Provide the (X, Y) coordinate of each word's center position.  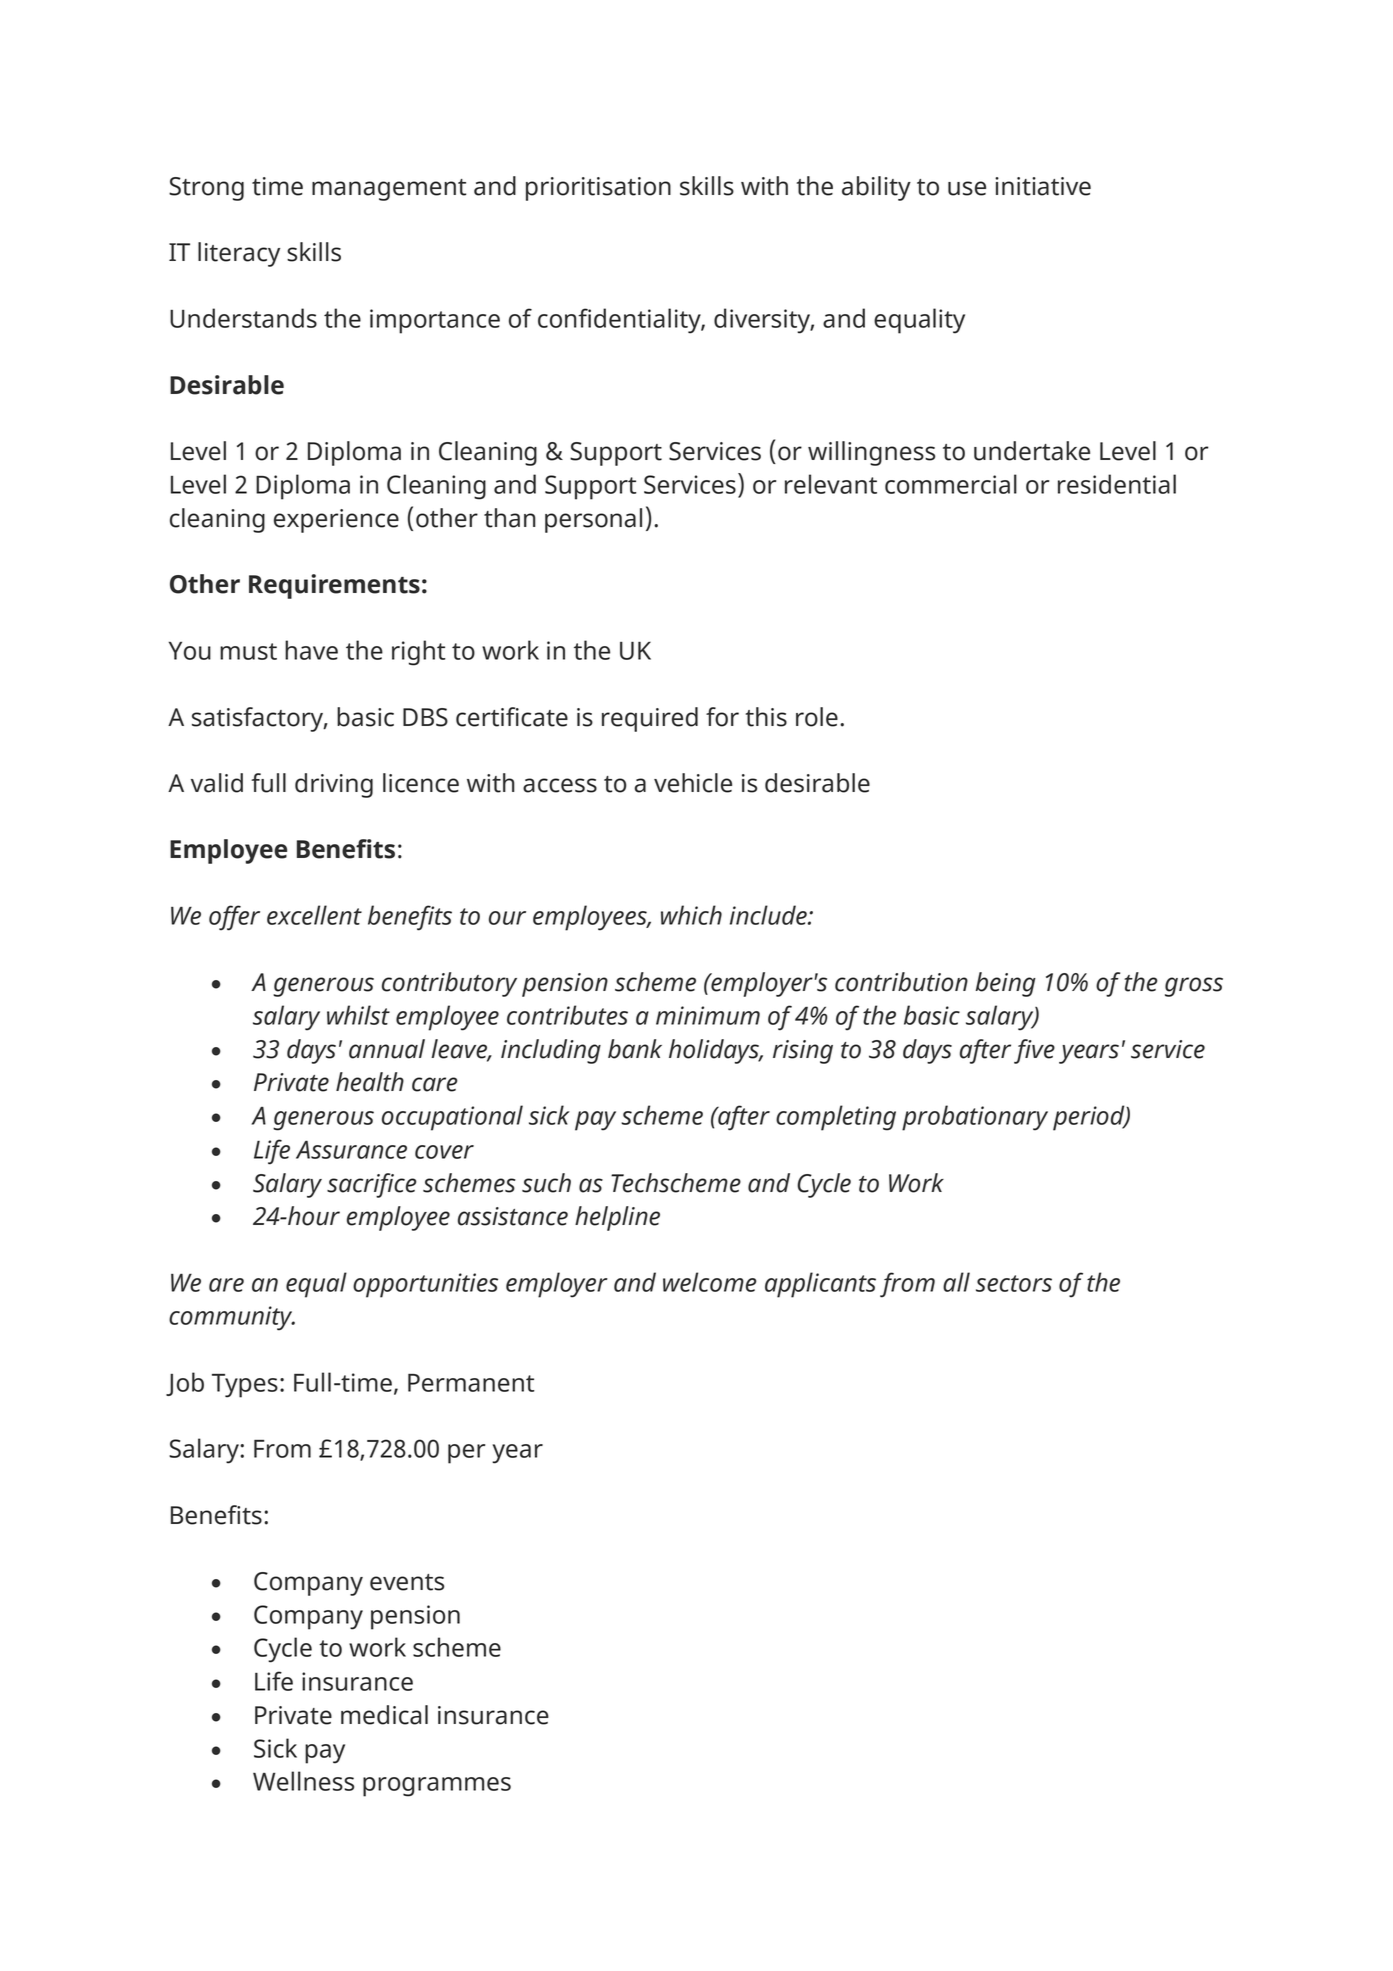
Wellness (303, 1781)
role (817, 717)
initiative (1043, 186)
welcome (710, 1282)
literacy (239, 254)
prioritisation (598, 189)
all (956, 1282)
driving (334, 785)
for (722, 717)
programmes (437, 1787)
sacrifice (372, 1185)
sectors (1014, 1283)
